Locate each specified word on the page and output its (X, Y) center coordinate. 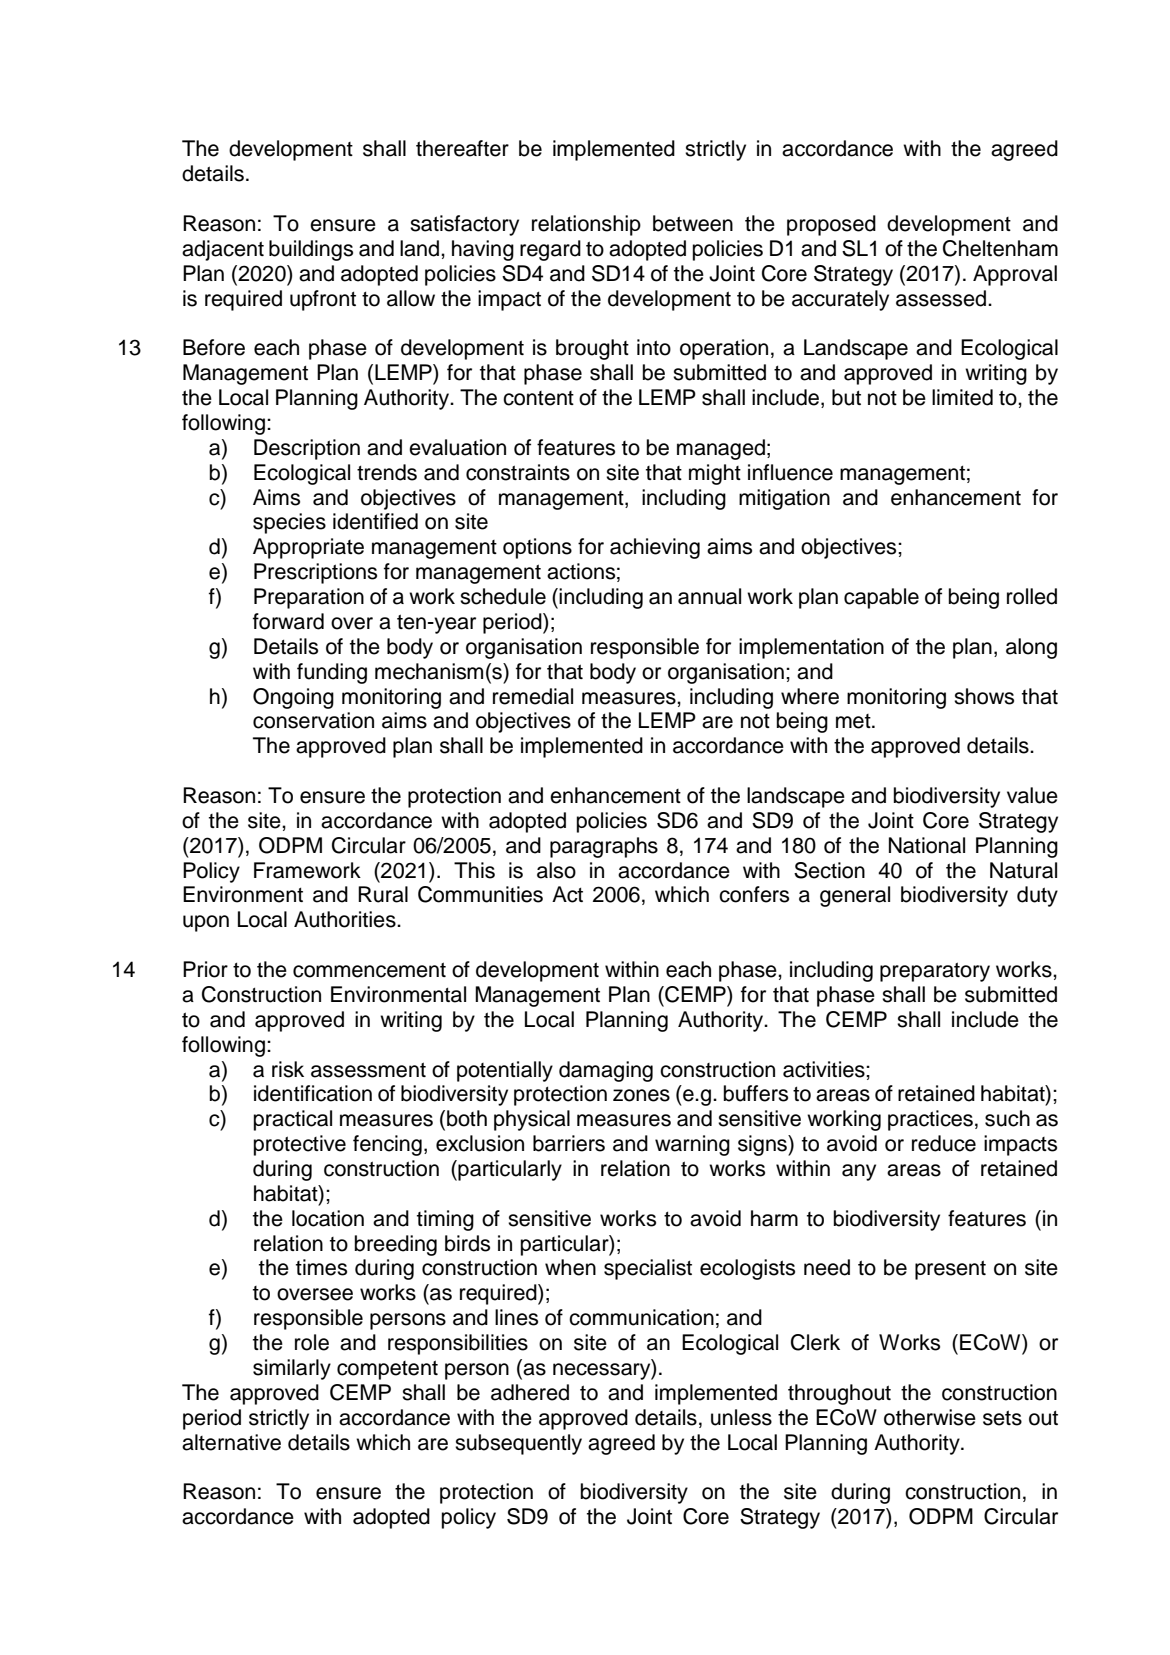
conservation (313, 720)
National (927, 845)
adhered (530, 1392)
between (693, 223)
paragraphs (604, 847)
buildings (311, 250)
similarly (292, 1369)
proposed (831, 225)
